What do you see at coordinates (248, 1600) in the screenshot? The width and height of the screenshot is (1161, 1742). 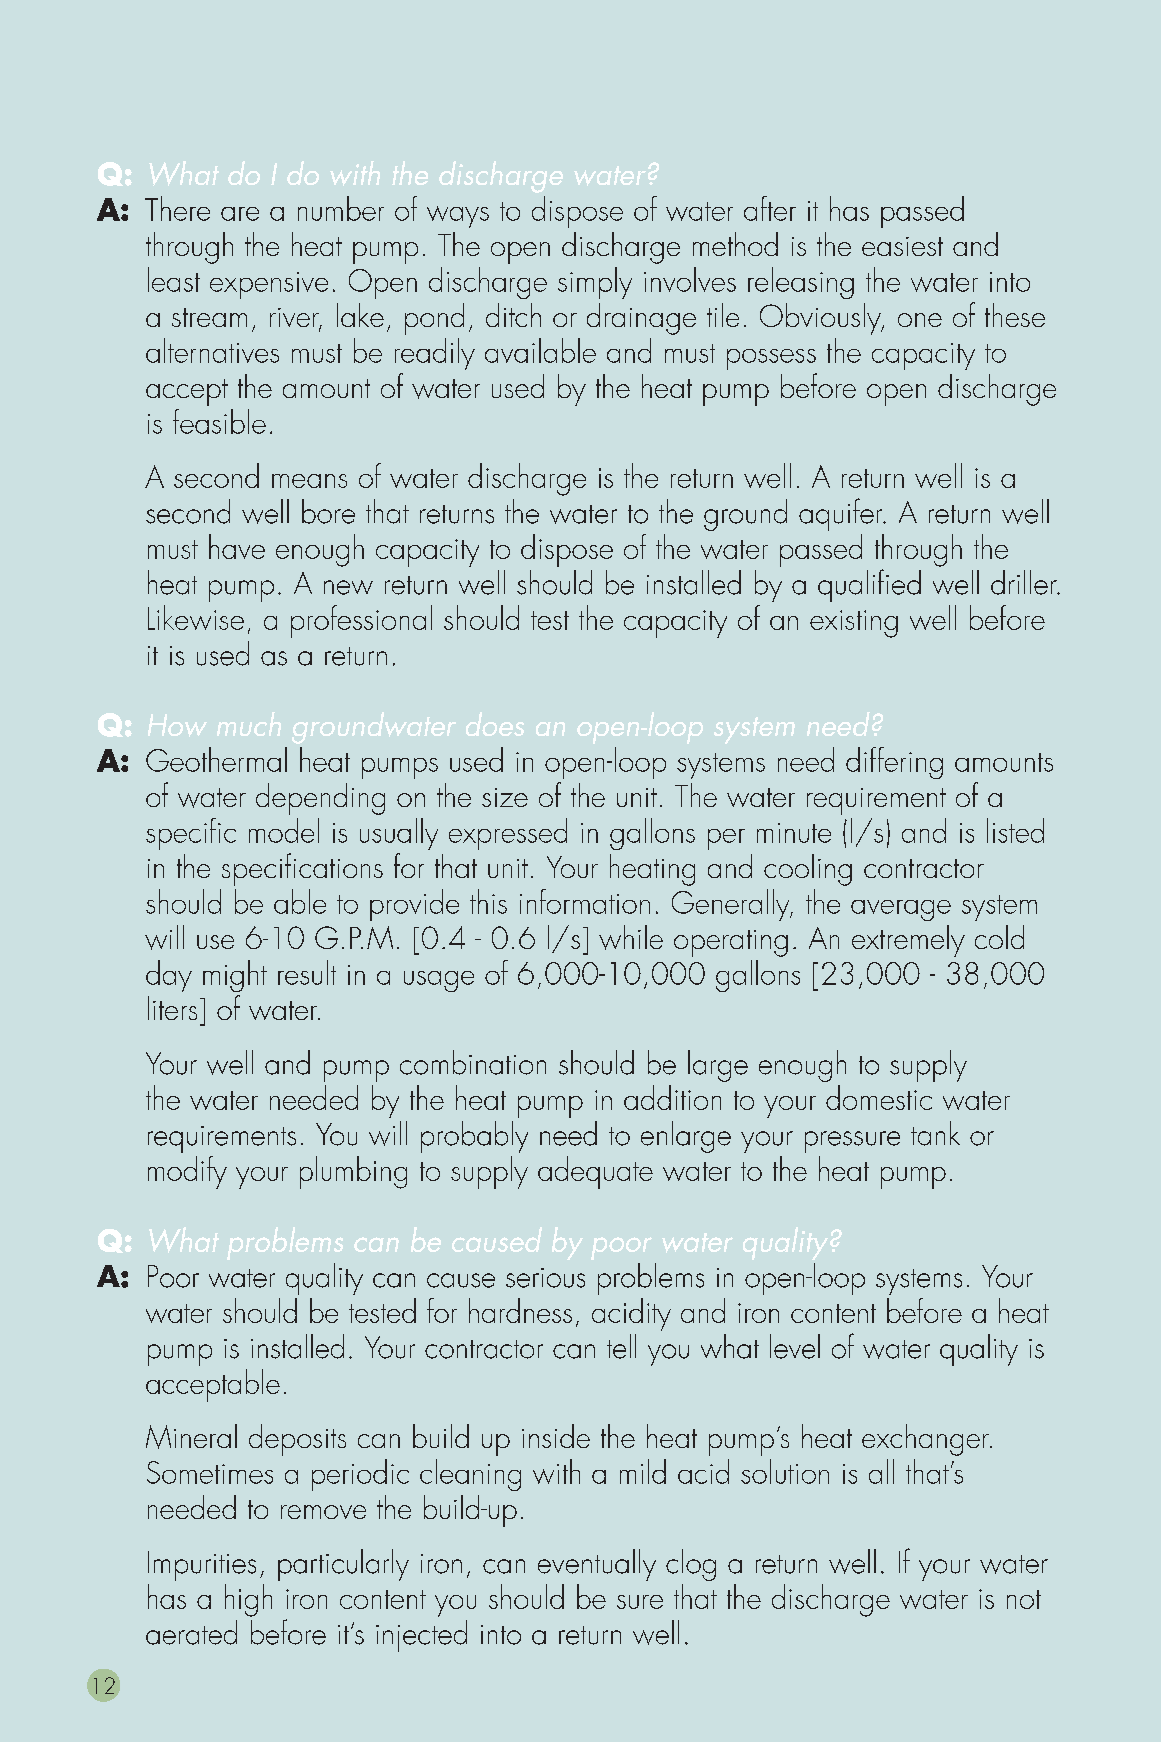 I see `high` at bounding box center [248, 1600].
